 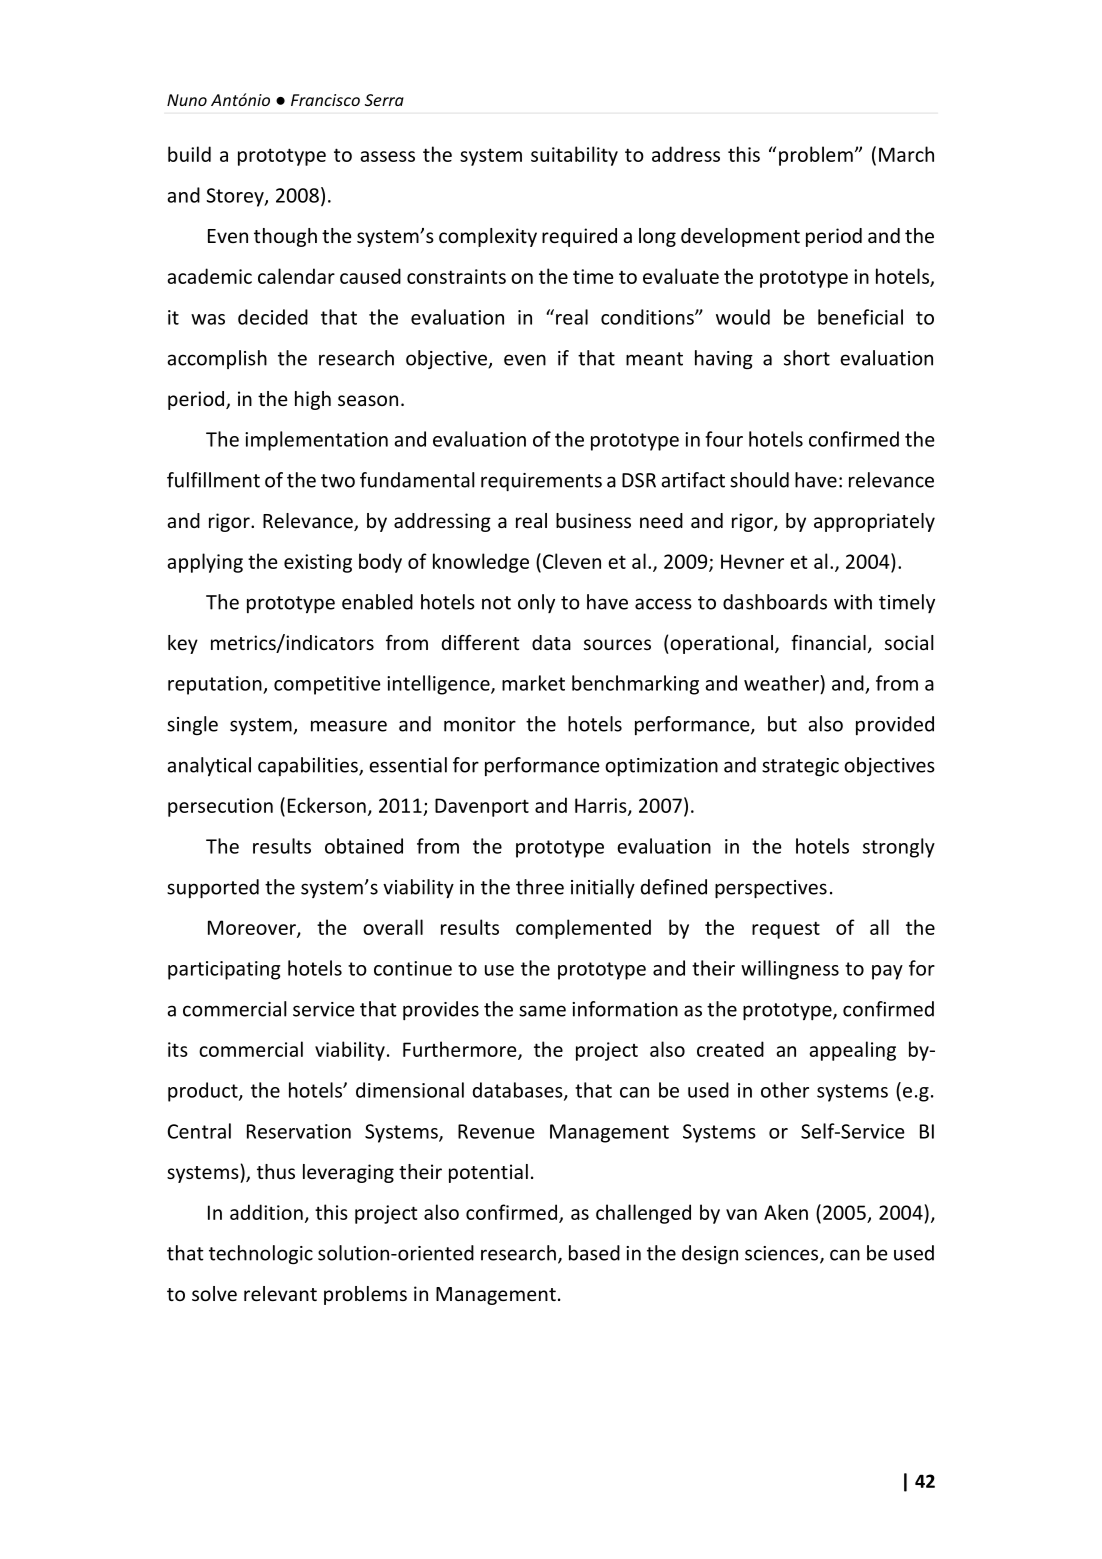 I want to click on technologic, so click(x=261, y=1254).
